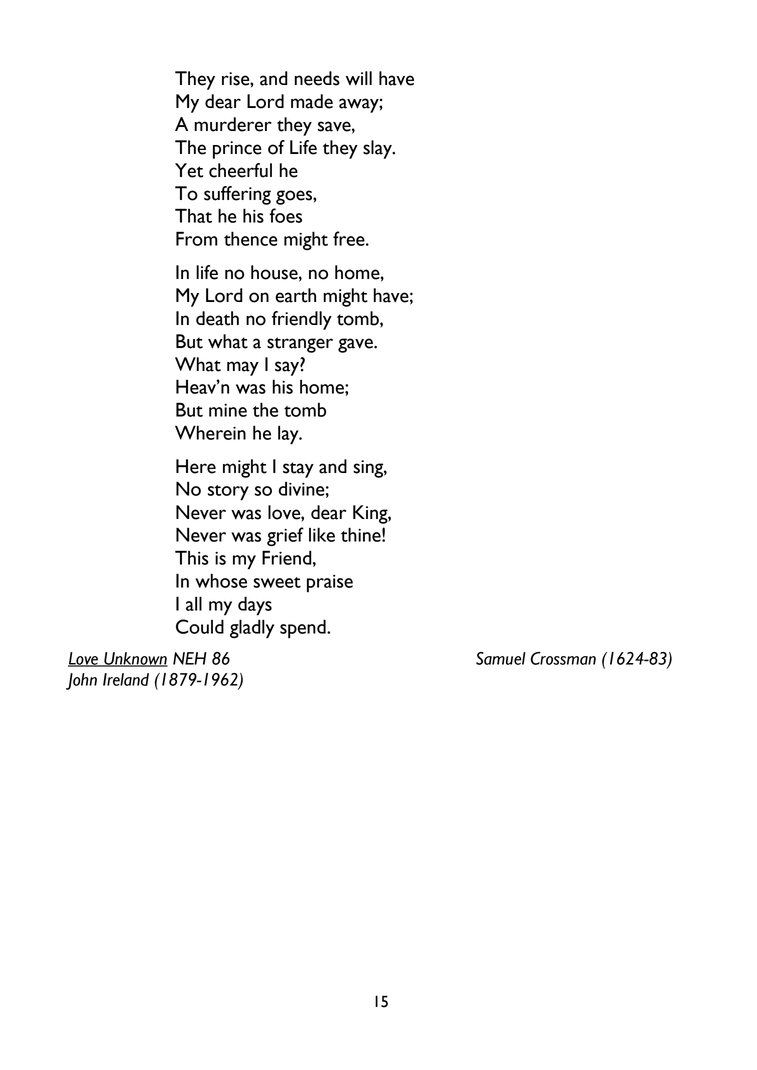 The height and width of the page is (1070, 757). I want to click on stranger, so click(300, 345).
